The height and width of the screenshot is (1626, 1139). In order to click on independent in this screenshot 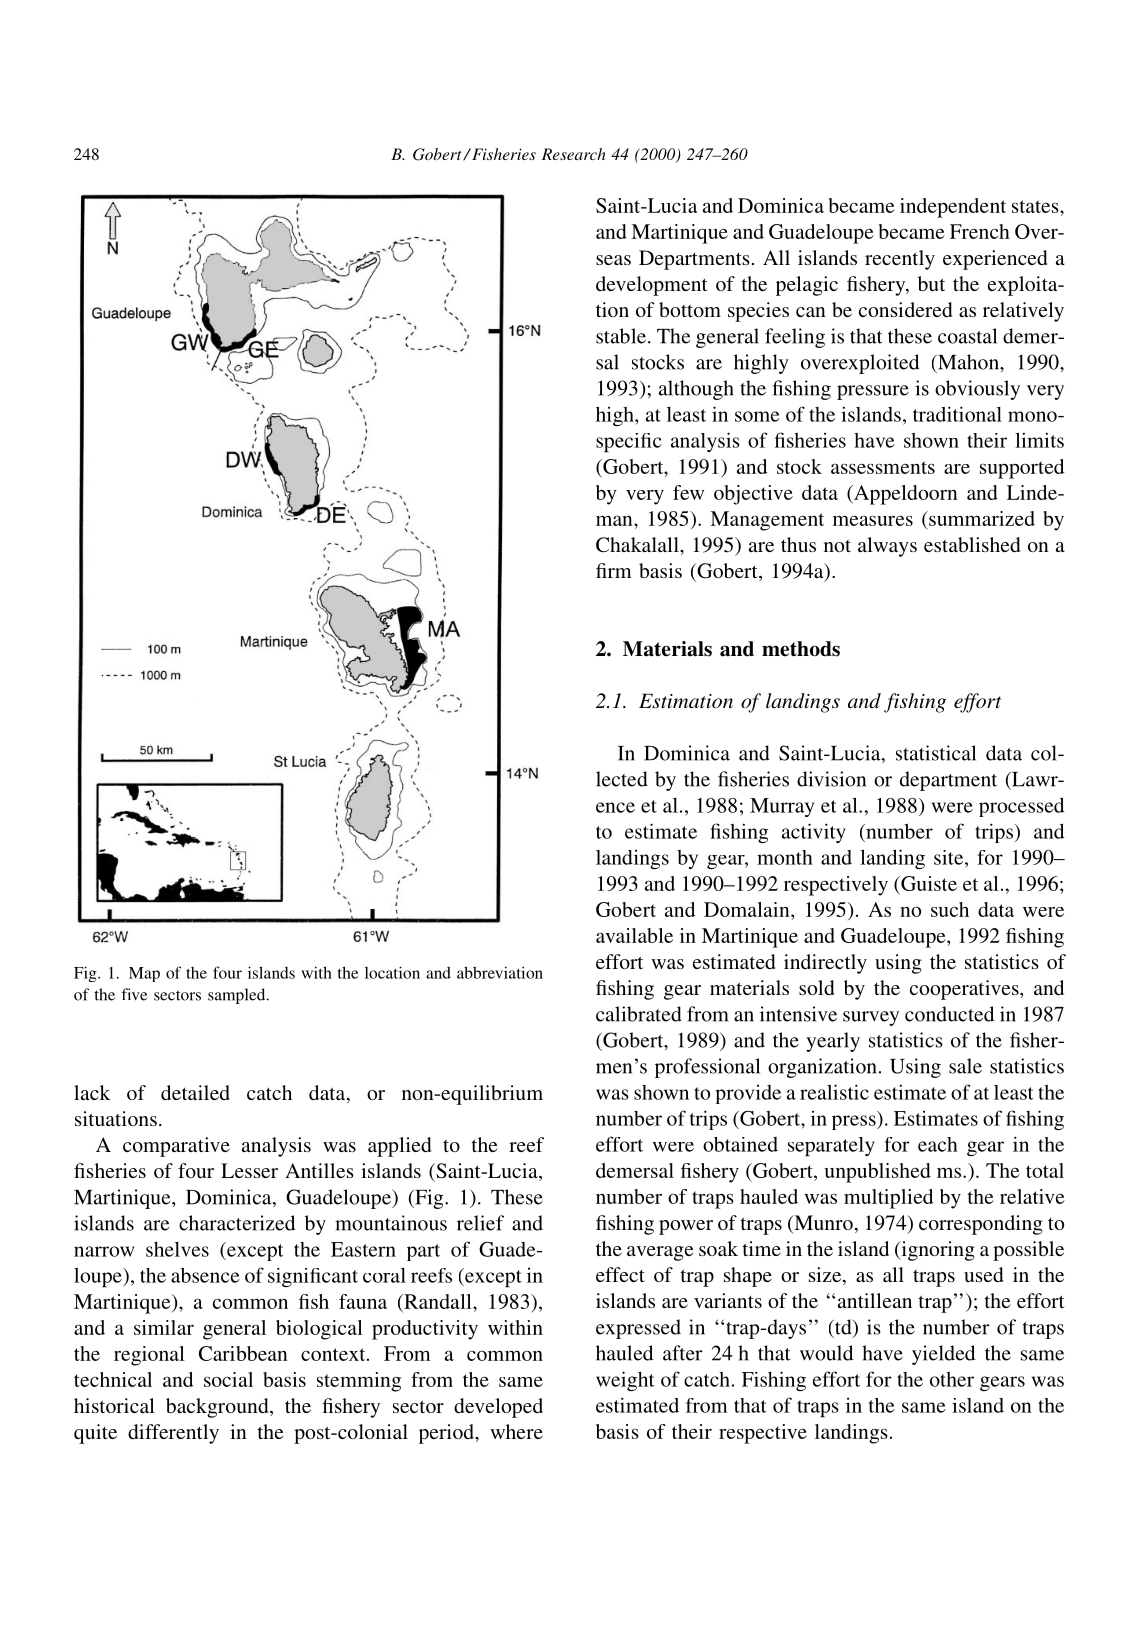, I will do `click(953, 208)`.
